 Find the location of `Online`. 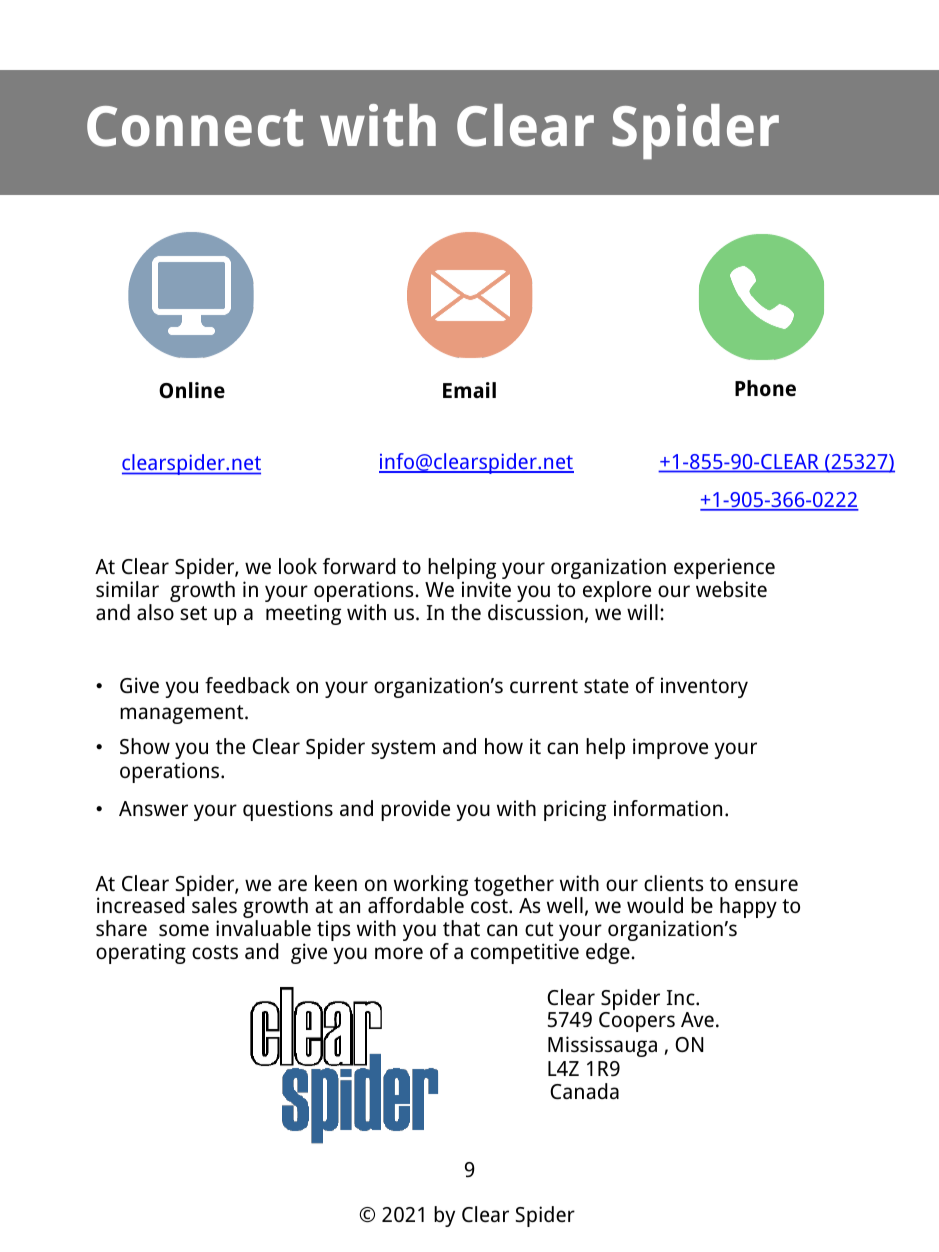

Online is located at coordinates (192, 390).
